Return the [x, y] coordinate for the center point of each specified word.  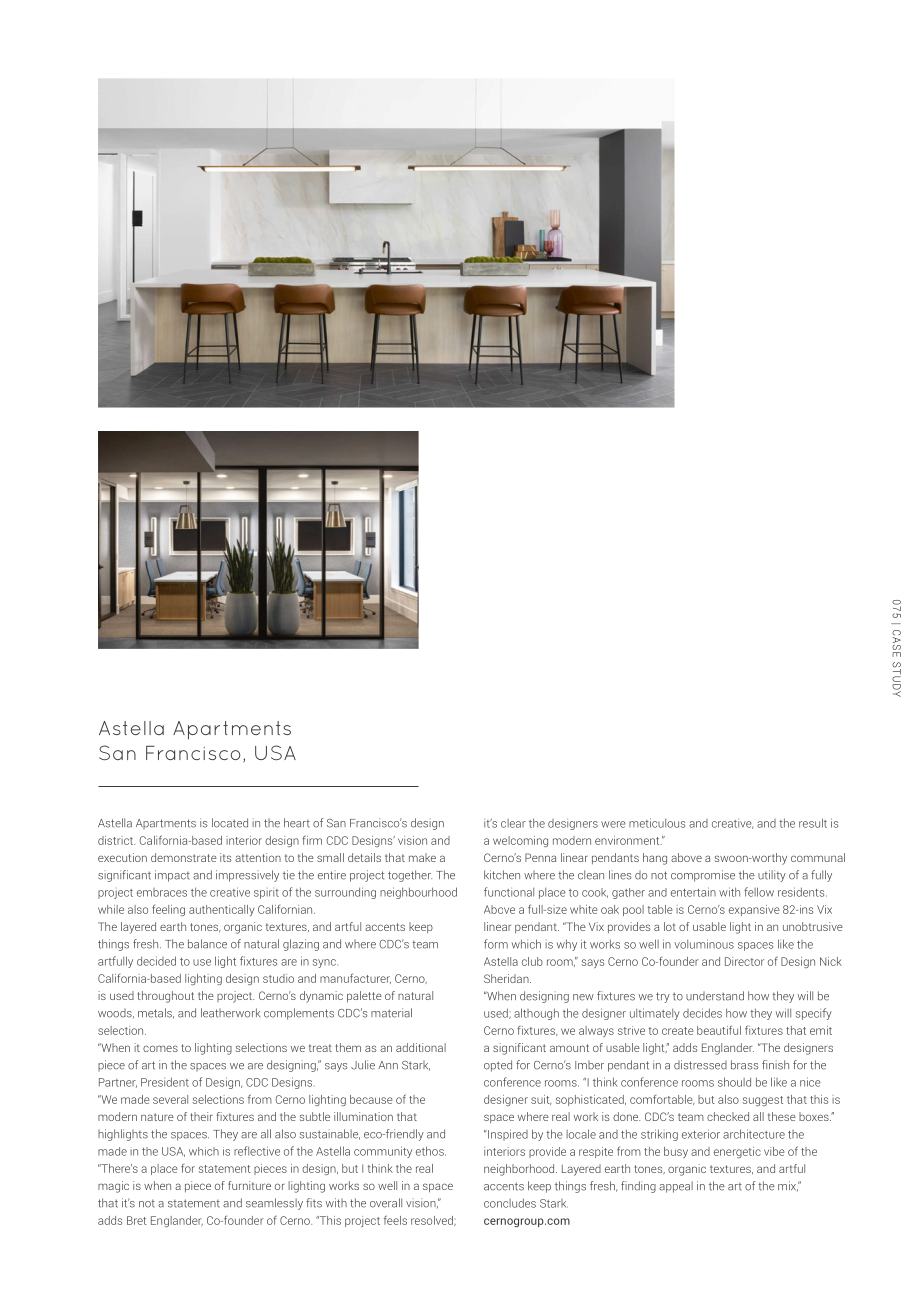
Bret [137, 1220]
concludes [510, 1203]
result [813, 823]
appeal [676, 1187]
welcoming [520, 841]
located [230, 823]
